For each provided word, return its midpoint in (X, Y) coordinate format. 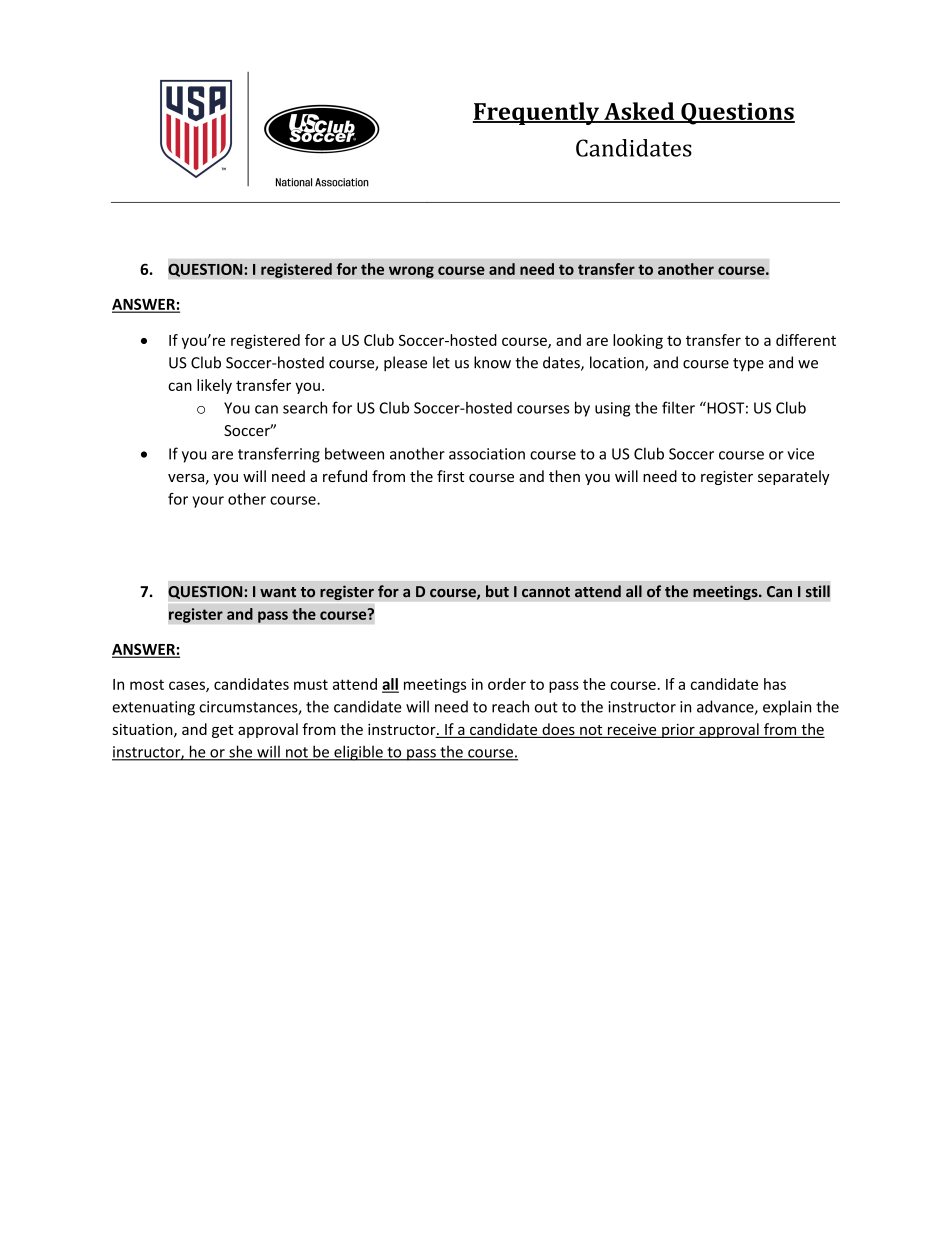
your (208, 502)
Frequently (537, 113)
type (748, 365)
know (492, 362)
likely (214, 386)
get (223, 731)
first (450, 476)
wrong (411, 272)
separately (794, 477)
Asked (639, 112)
